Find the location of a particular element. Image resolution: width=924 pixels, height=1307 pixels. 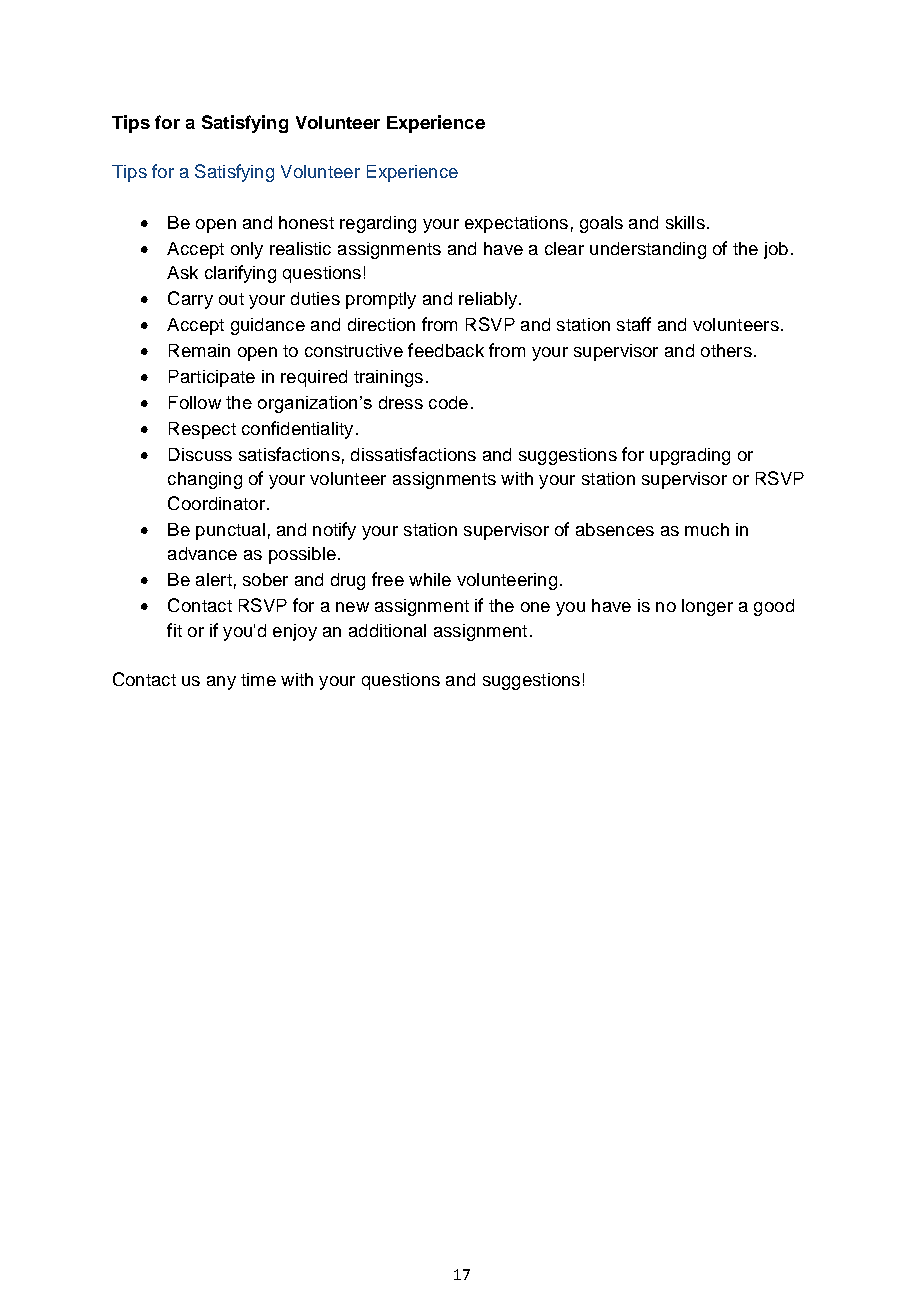

upgrading is located at coordinates (690, 456).
